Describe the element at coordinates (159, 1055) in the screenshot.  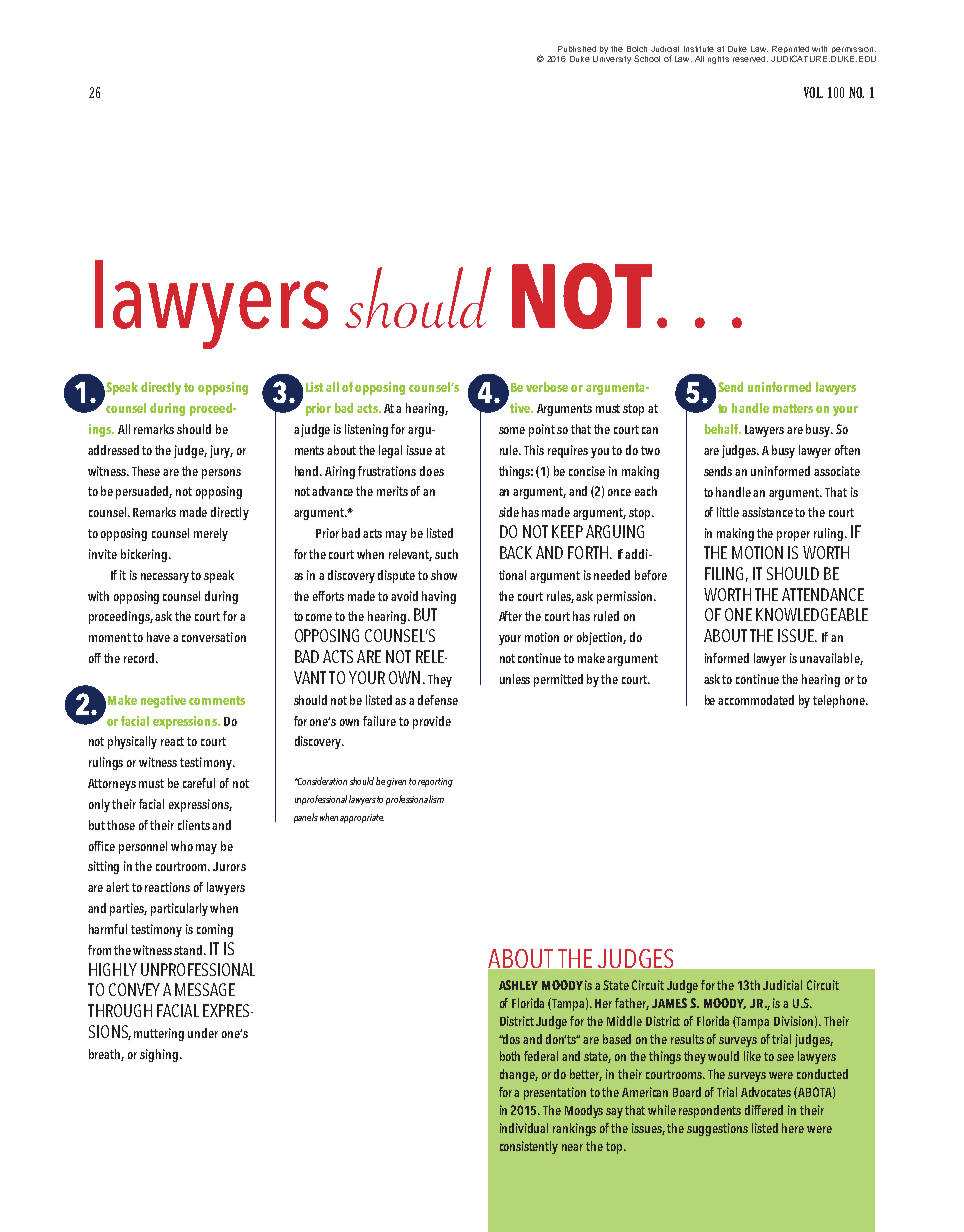
I see `sighing` at that location.
